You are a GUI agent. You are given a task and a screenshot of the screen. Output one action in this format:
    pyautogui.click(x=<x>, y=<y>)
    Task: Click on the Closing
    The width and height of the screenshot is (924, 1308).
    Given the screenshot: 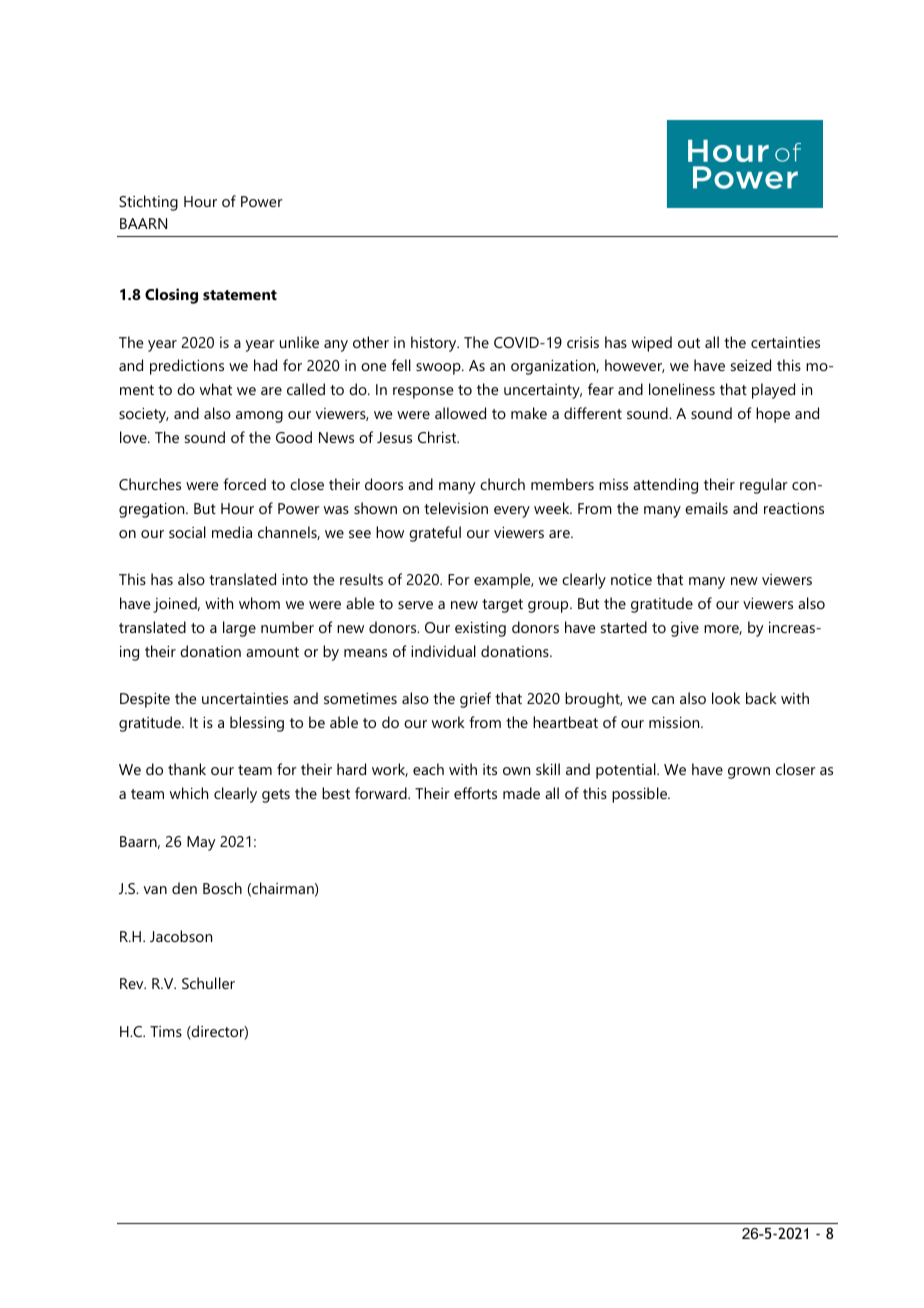 What is the action you would take?
    pyautogui.click(x=171, y=296)
